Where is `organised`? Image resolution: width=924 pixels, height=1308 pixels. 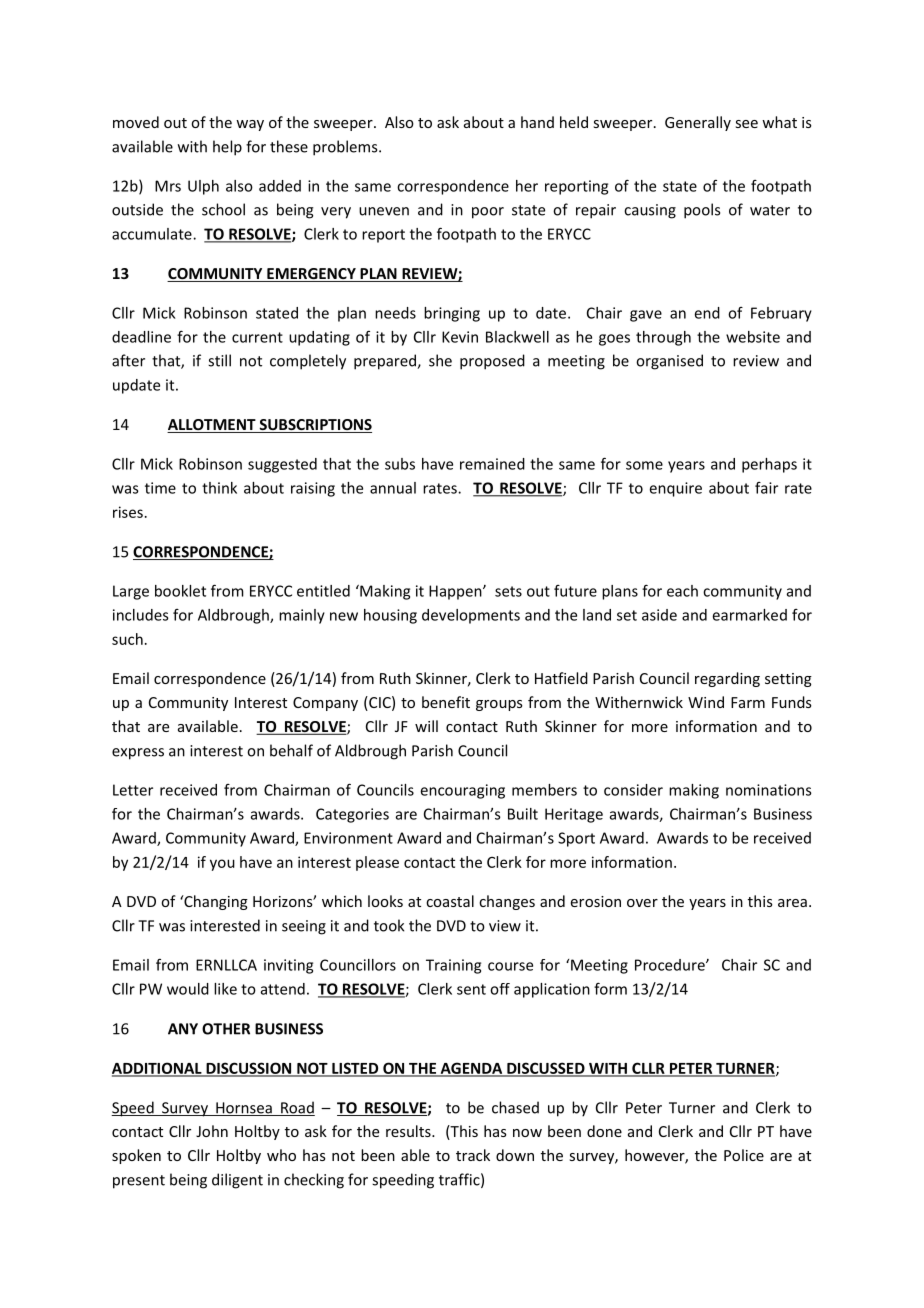 organised is located at coordinates (669, 362).
